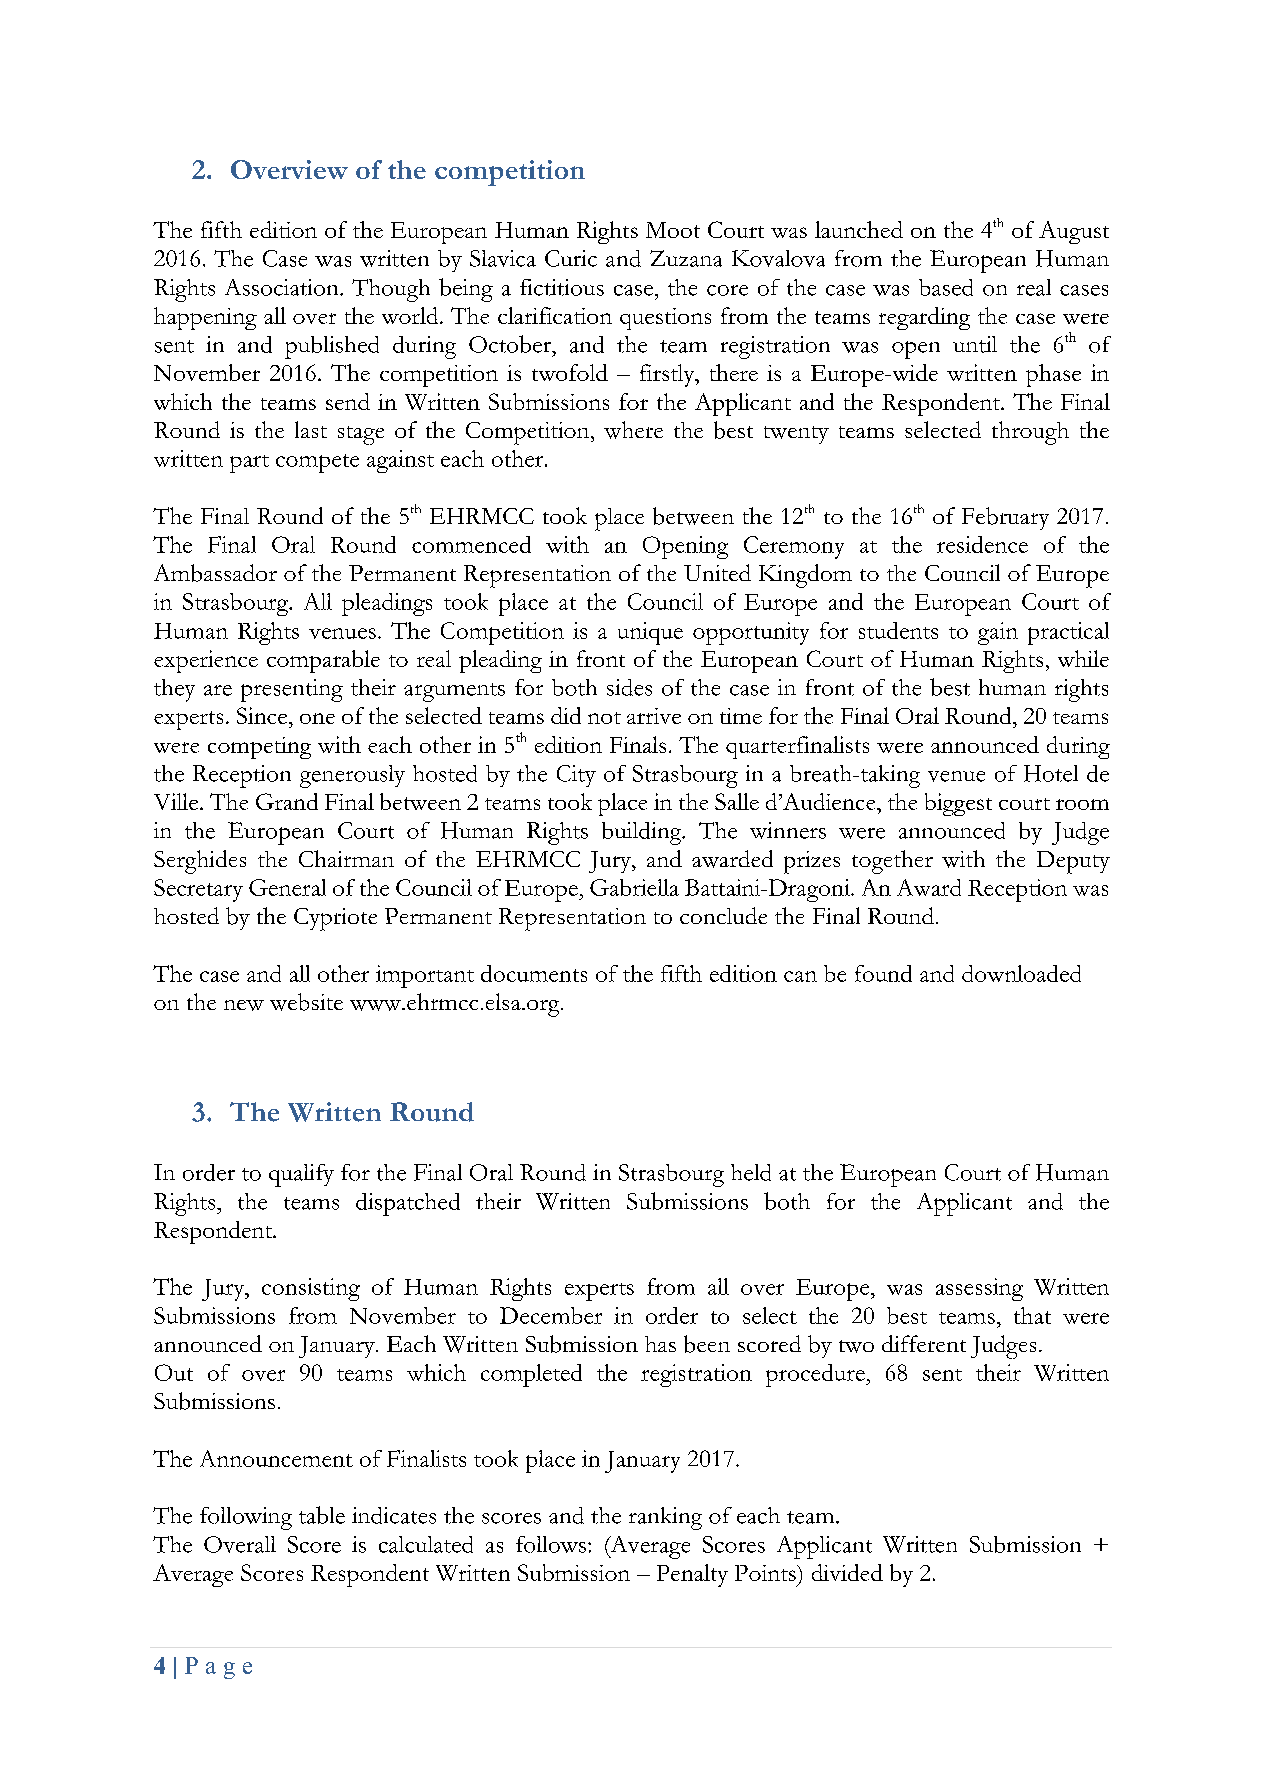 The image size is (1261, 1783). I want to click on Penalty, so click(692, 1575).
